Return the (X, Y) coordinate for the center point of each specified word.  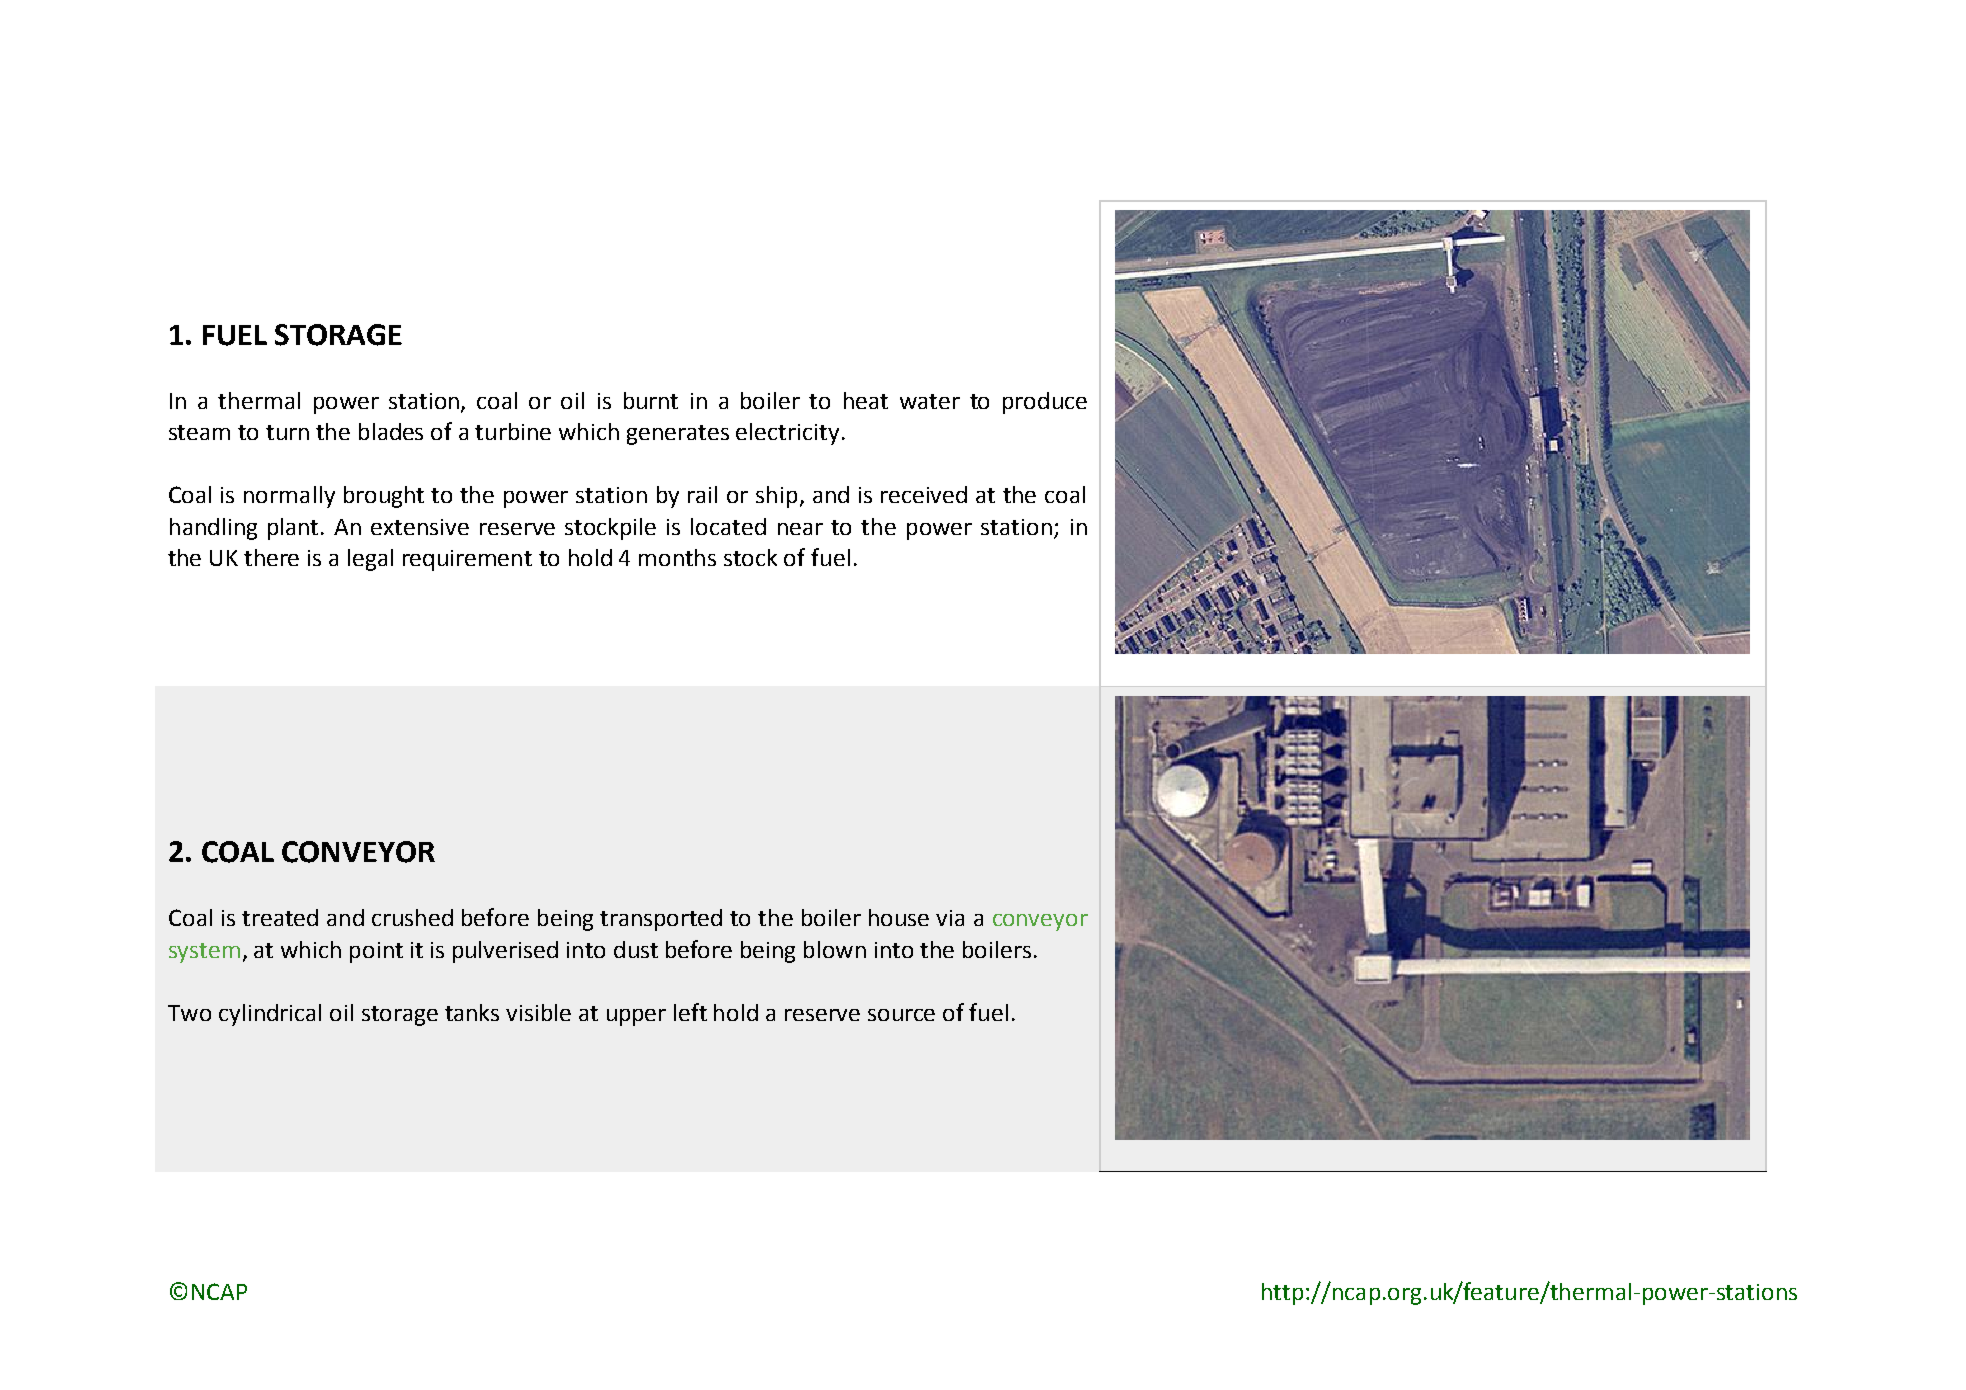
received (924, 494)
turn (287, 432)
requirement (467, 560)
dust (636, 949)
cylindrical (270, 1015)
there (271, 557)
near (800, 529)
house (899, 917)
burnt (651, 400)
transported (661, 920)
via (950, 918)
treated (280, 917)
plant (295, 529)
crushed (412, 917)
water (930, 401)
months (677, 557)
